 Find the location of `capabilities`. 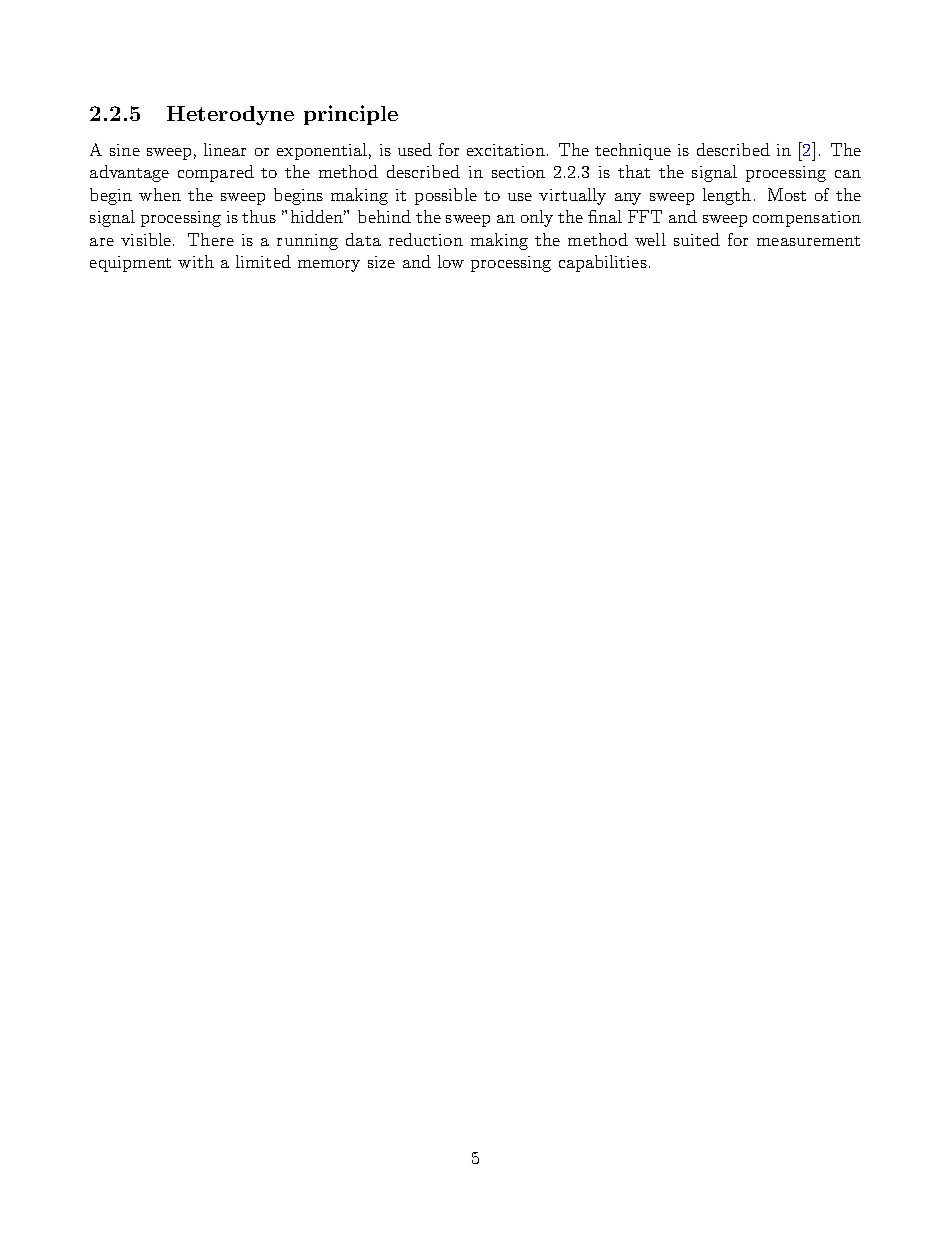

capabilities is located at coordinates (603, 263).
